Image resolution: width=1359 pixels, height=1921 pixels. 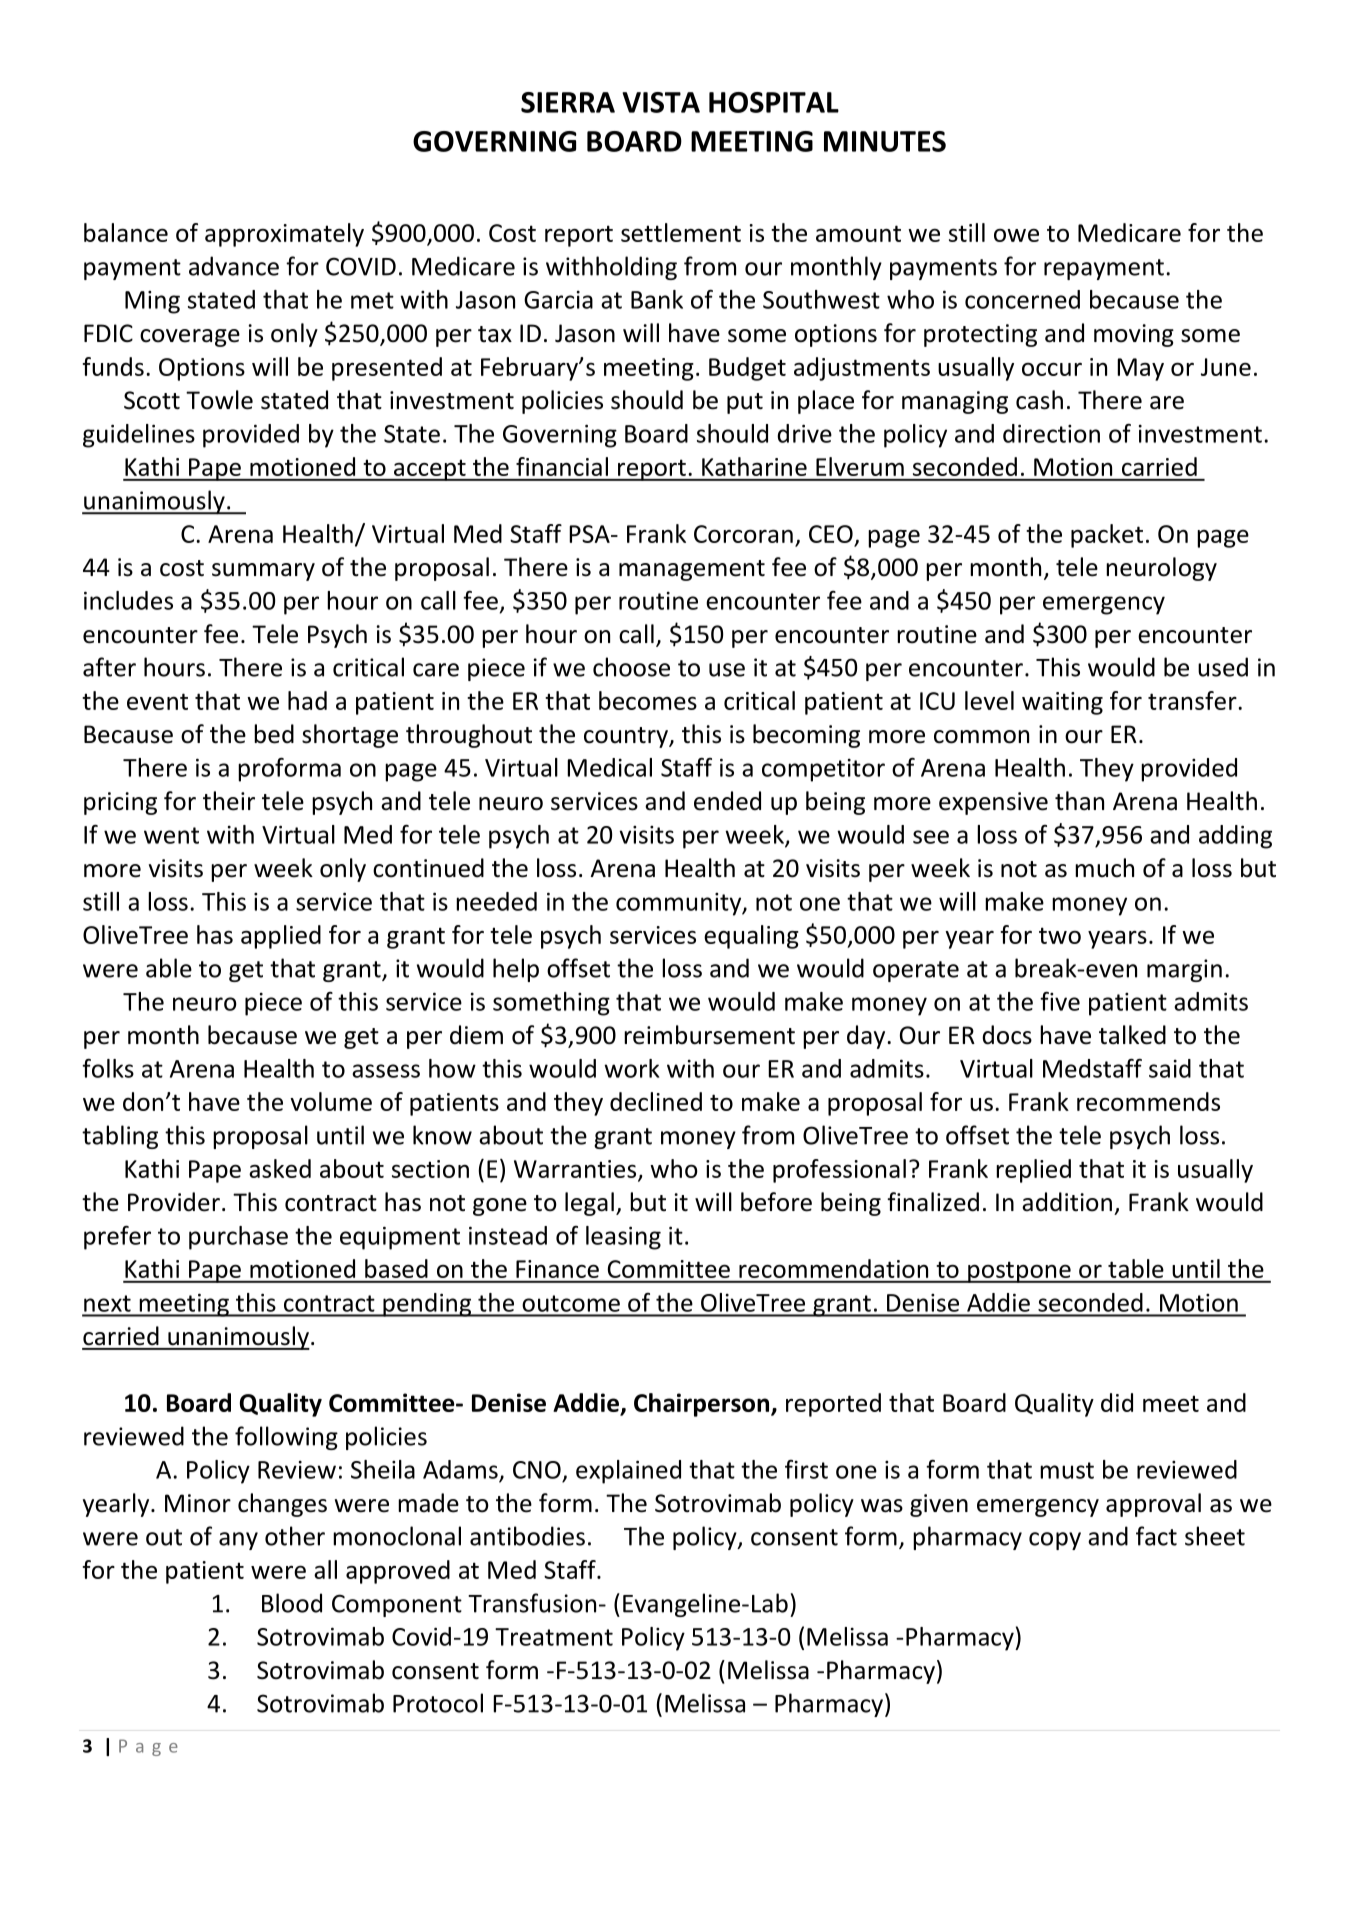 I want to click on replied, so click(x=1033, y=1171).
